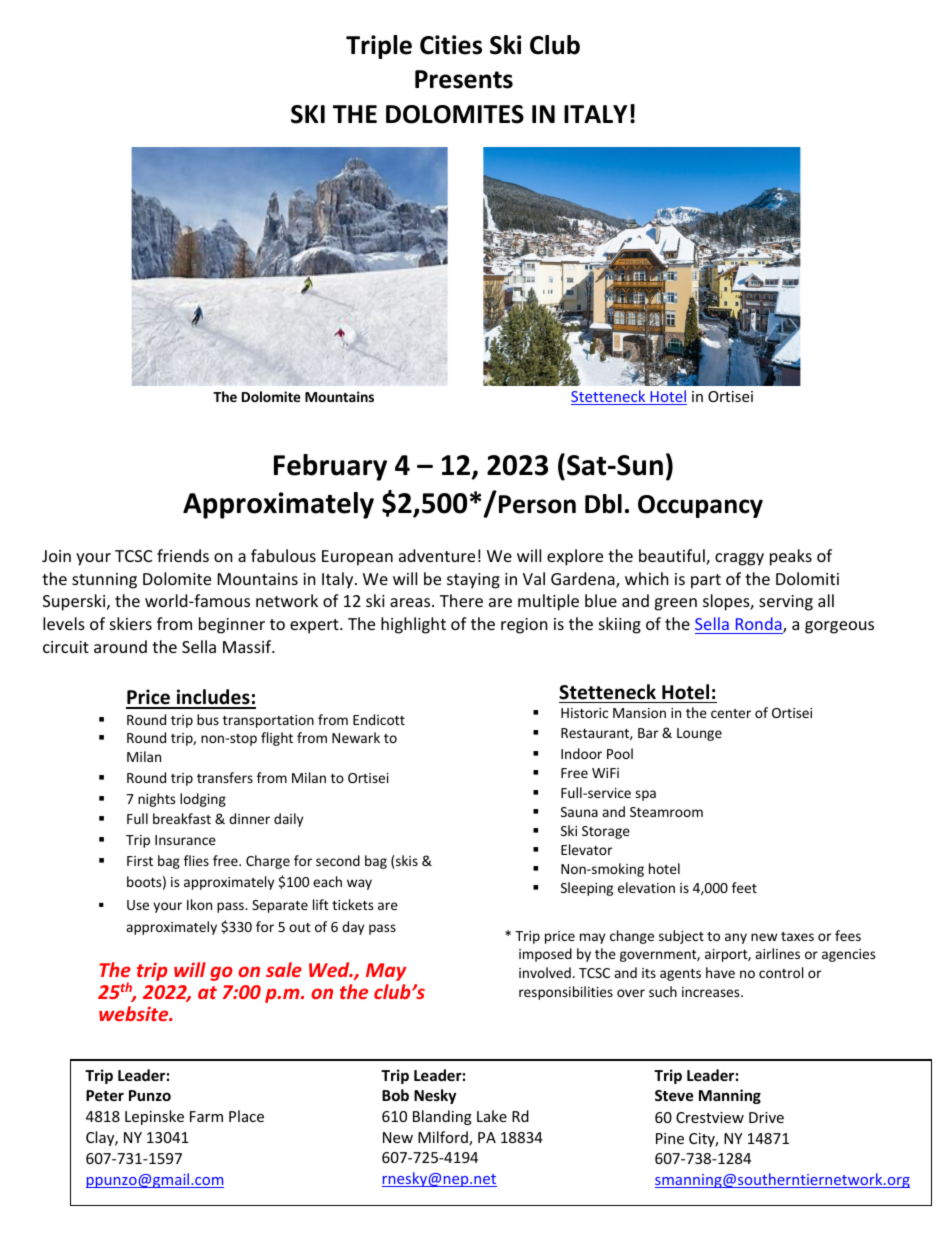 This image has width=952, height=1233. Describe the element at coordinates (451, 45) in the image. I see `Cities` at that location.
